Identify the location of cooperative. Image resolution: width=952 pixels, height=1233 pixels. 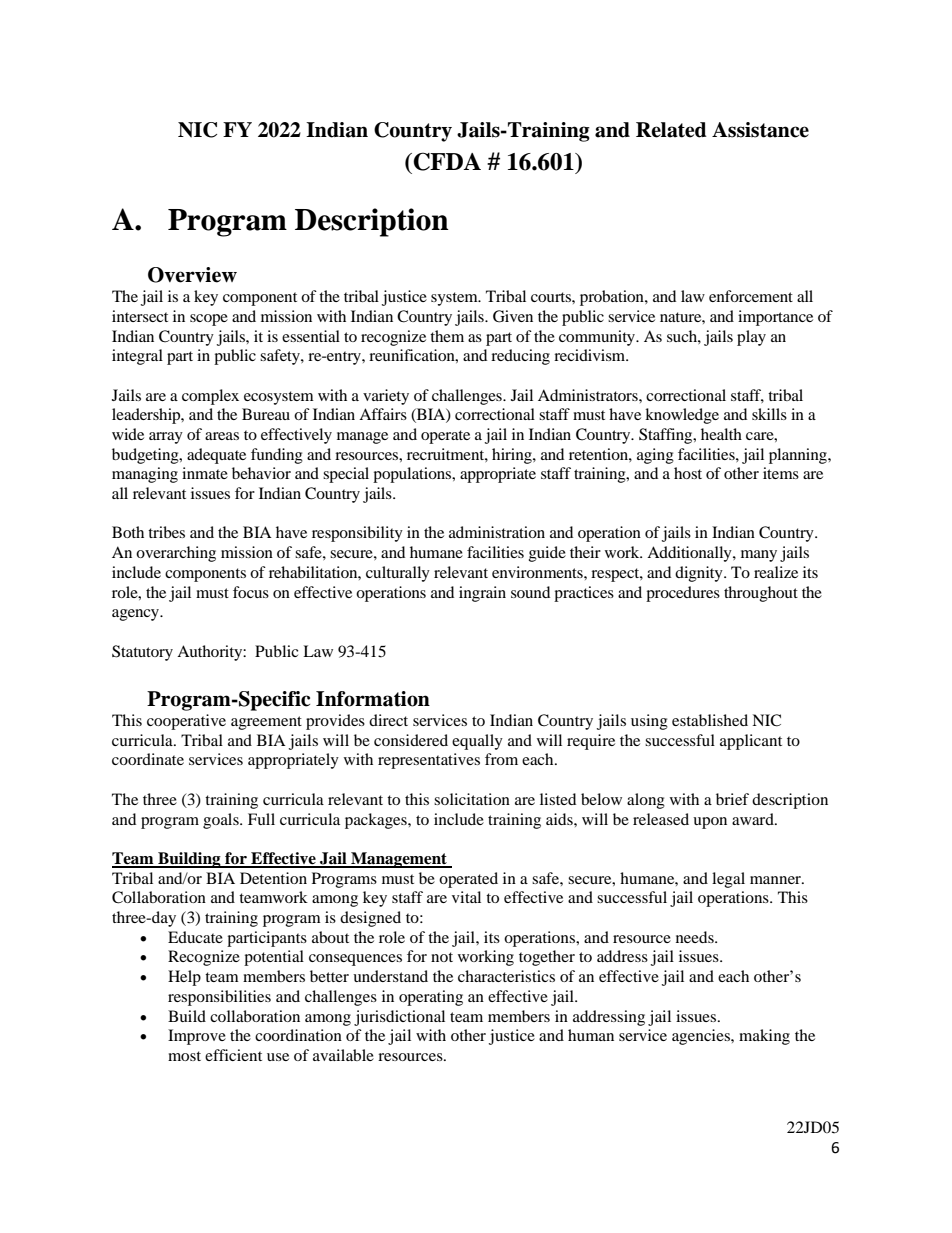
(186, 722).
